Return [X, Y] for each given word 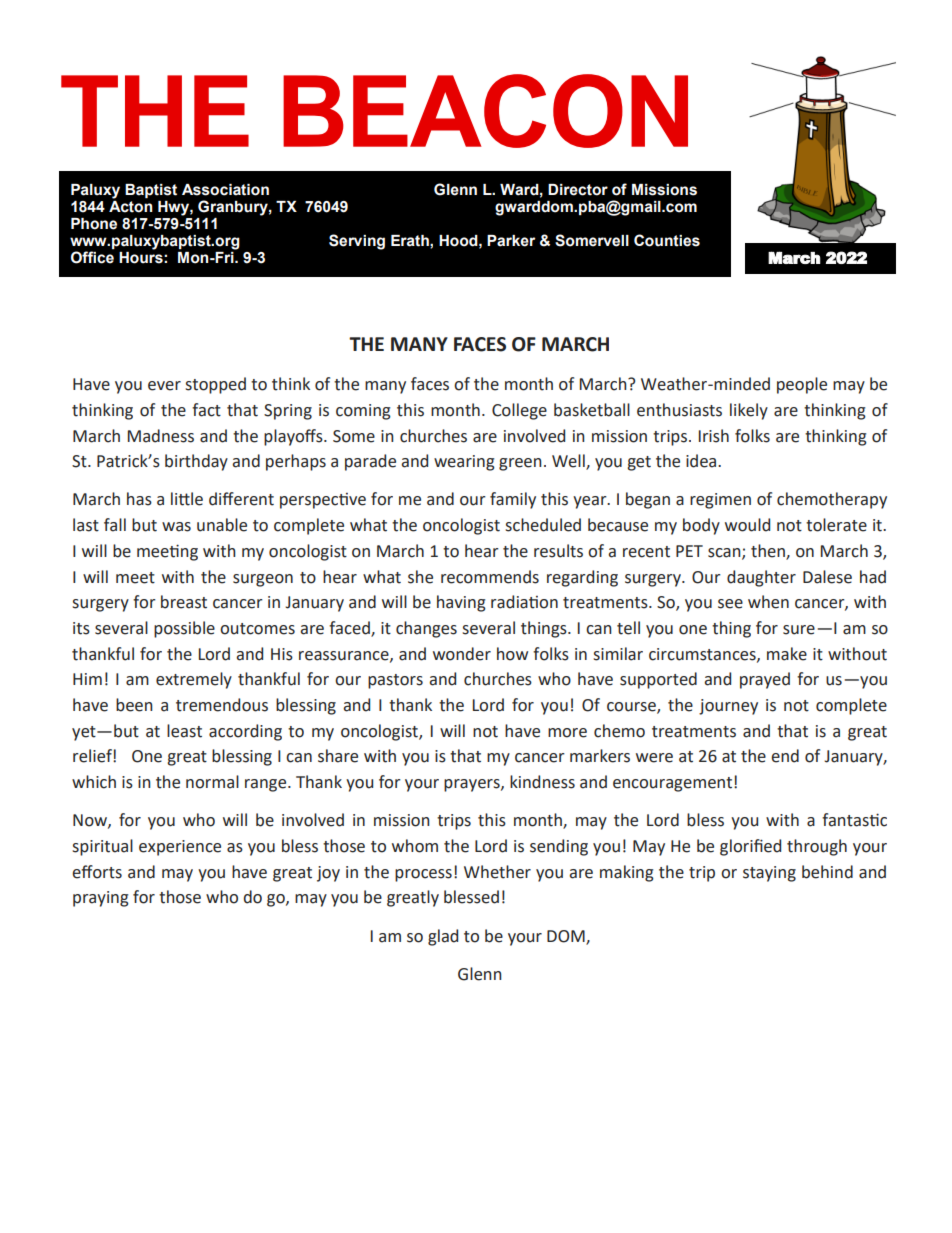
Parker [511, 241]
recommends [490, 577]
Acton [131, 205]
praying [101, 899]
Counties [667, 240]
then [769, 551]
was [176, 527]
